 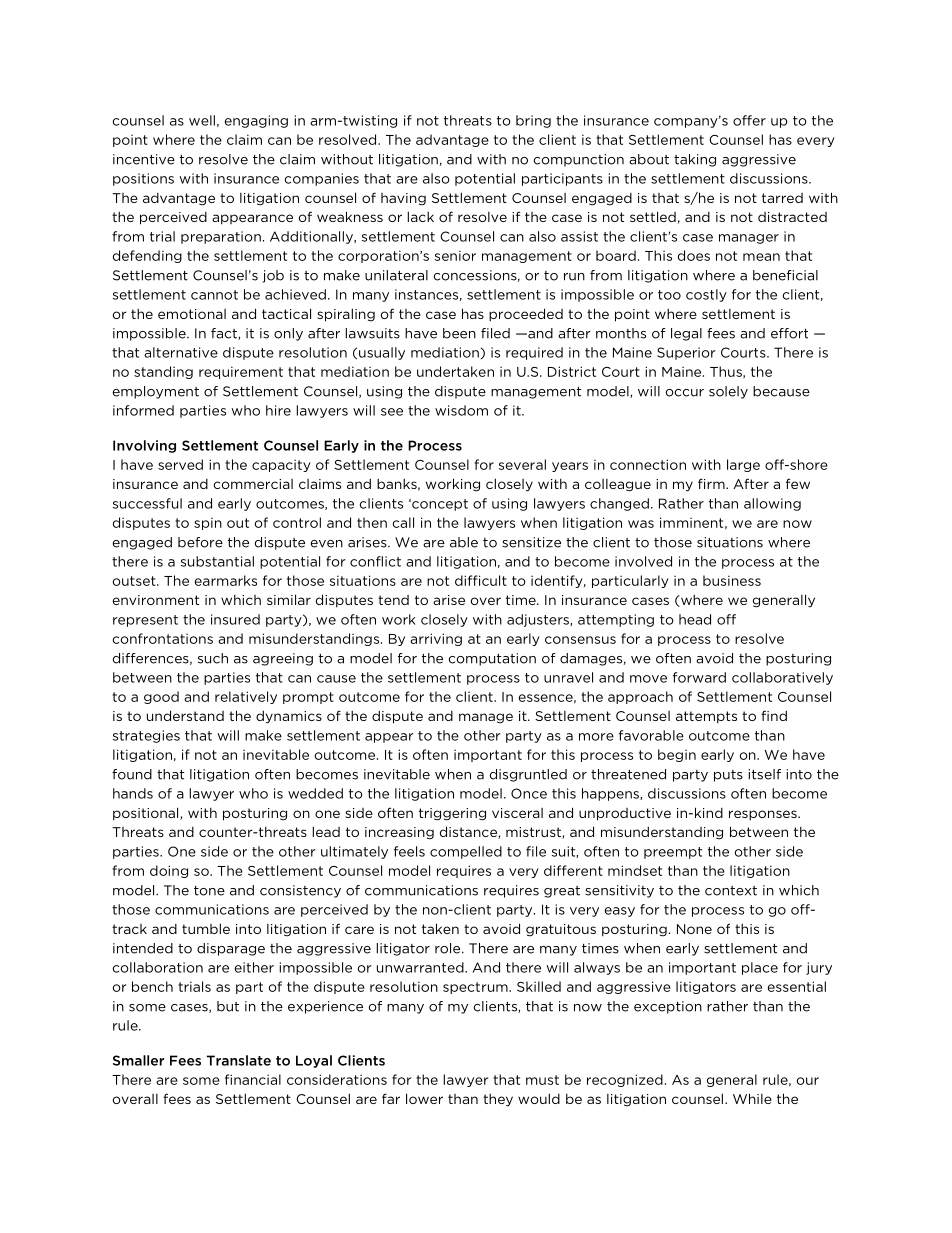 I want to click on offer, so click(x=749, y=120).
